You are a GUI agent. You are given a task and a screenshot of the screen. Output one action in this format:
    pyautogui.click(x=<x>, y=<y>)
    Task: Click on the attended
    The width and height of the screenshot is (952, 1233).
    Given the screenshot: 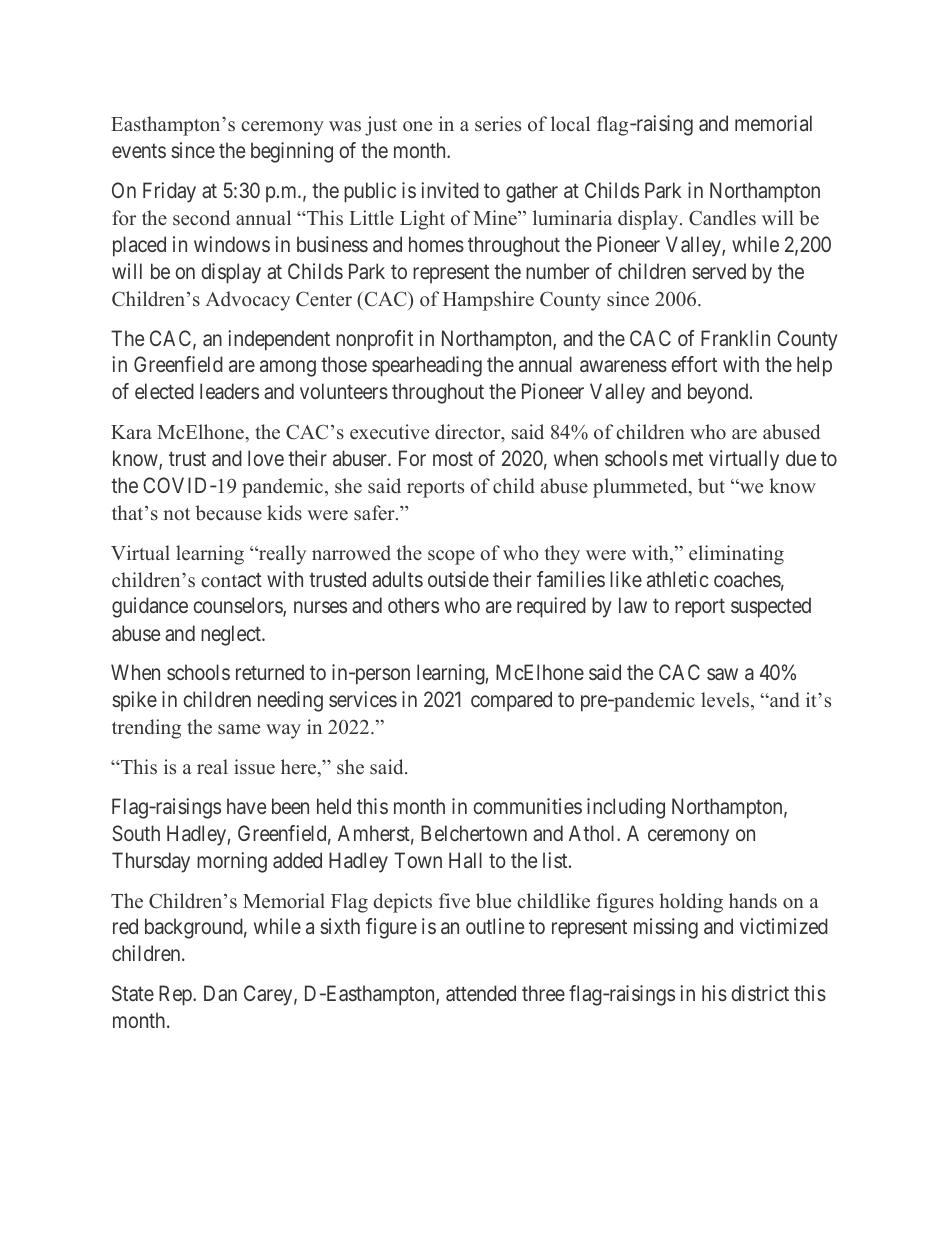 What is the action you would take?
    pyautogui.click(x=481, y=993)
